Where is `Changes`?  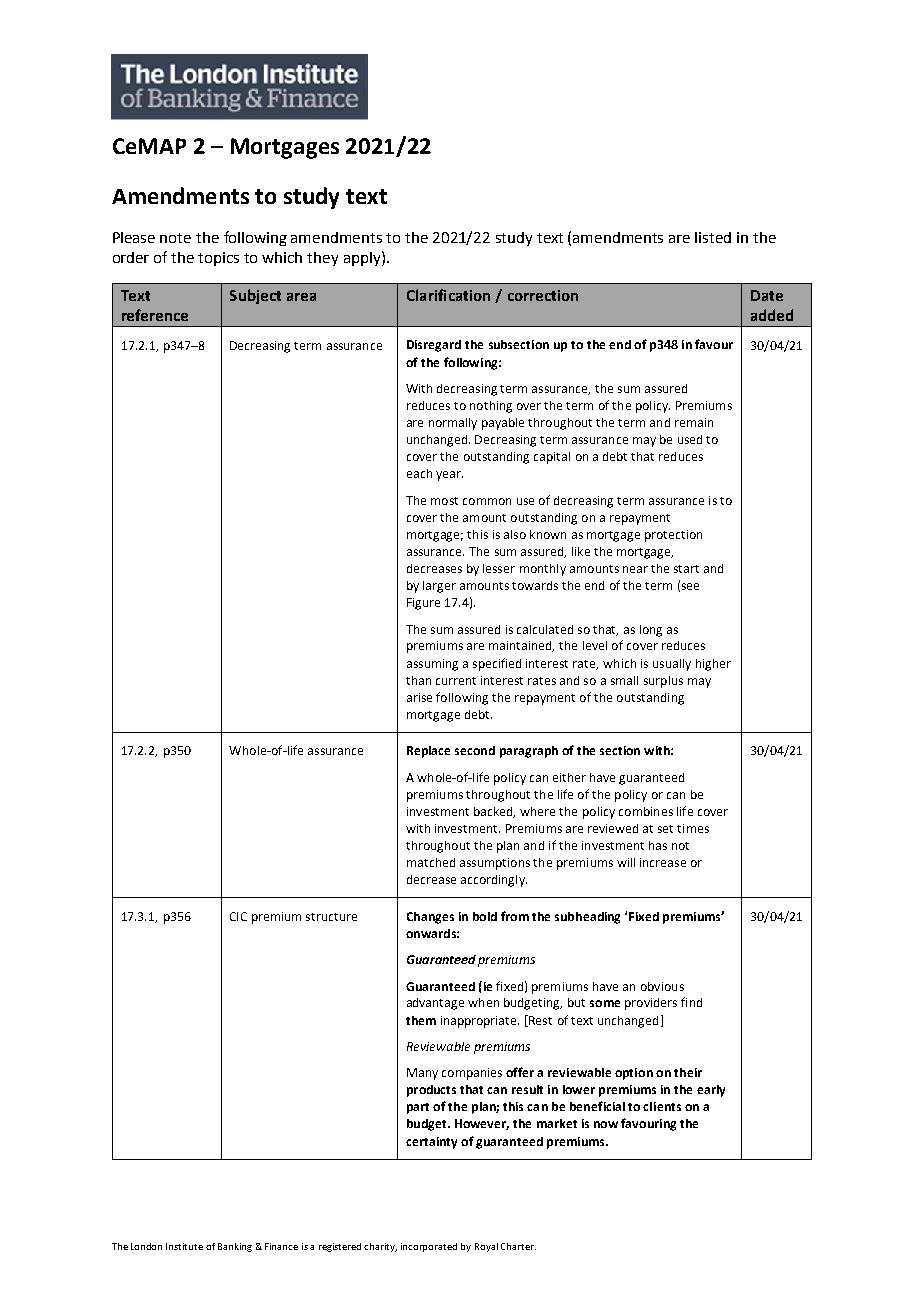
Changes is located at coordinates (430, 918).
